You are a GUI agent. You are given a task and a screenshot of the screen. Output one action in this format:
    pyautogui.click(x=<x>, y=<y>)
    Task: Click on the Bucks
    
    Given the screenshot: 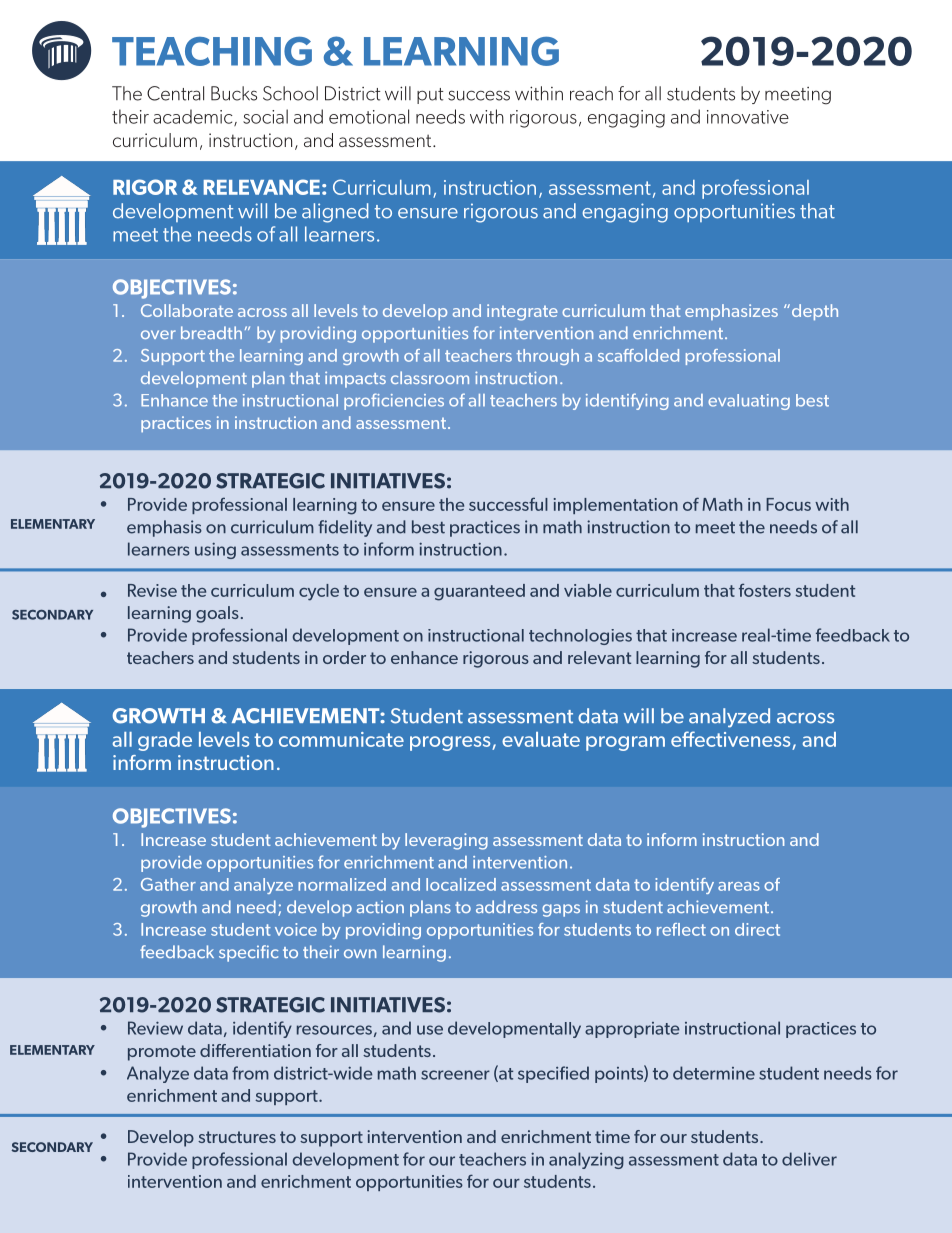 What is the action you would take?
    pyautogui.click(x=234, y=93)
